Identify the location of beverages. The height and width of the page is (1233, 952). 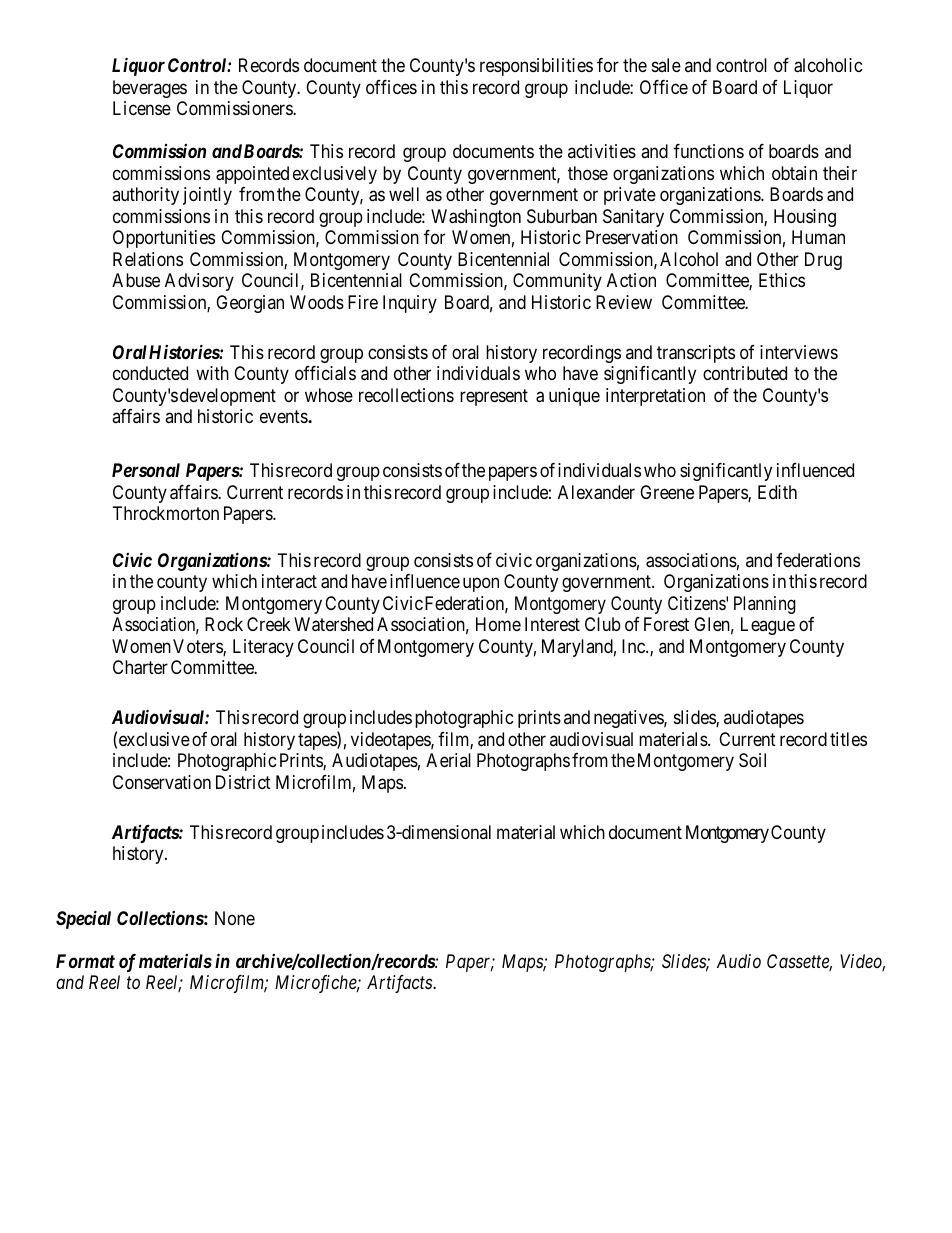
(150, 89).
